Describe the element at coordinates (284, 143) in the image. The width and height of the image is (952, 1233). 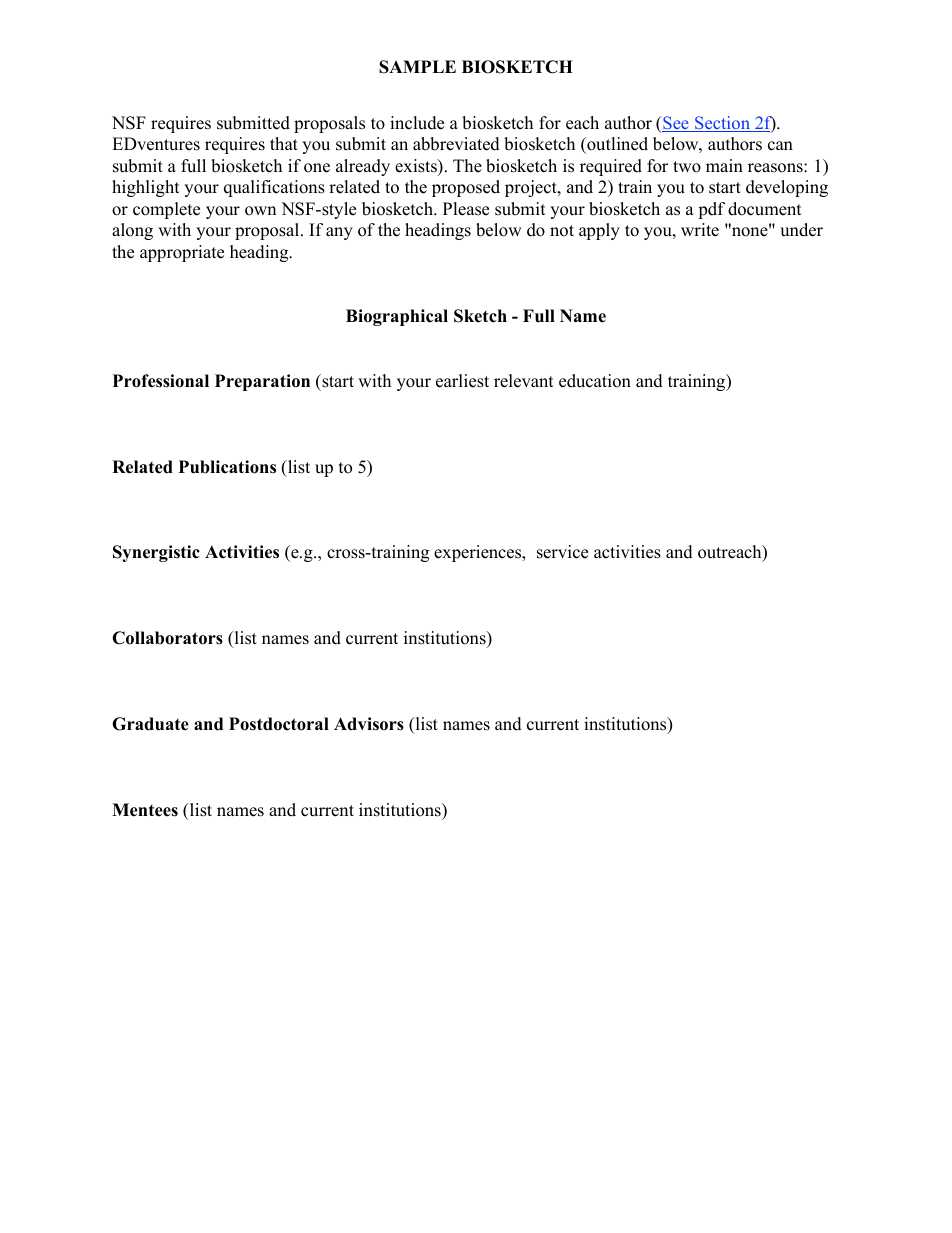
I see `that` at that location.
